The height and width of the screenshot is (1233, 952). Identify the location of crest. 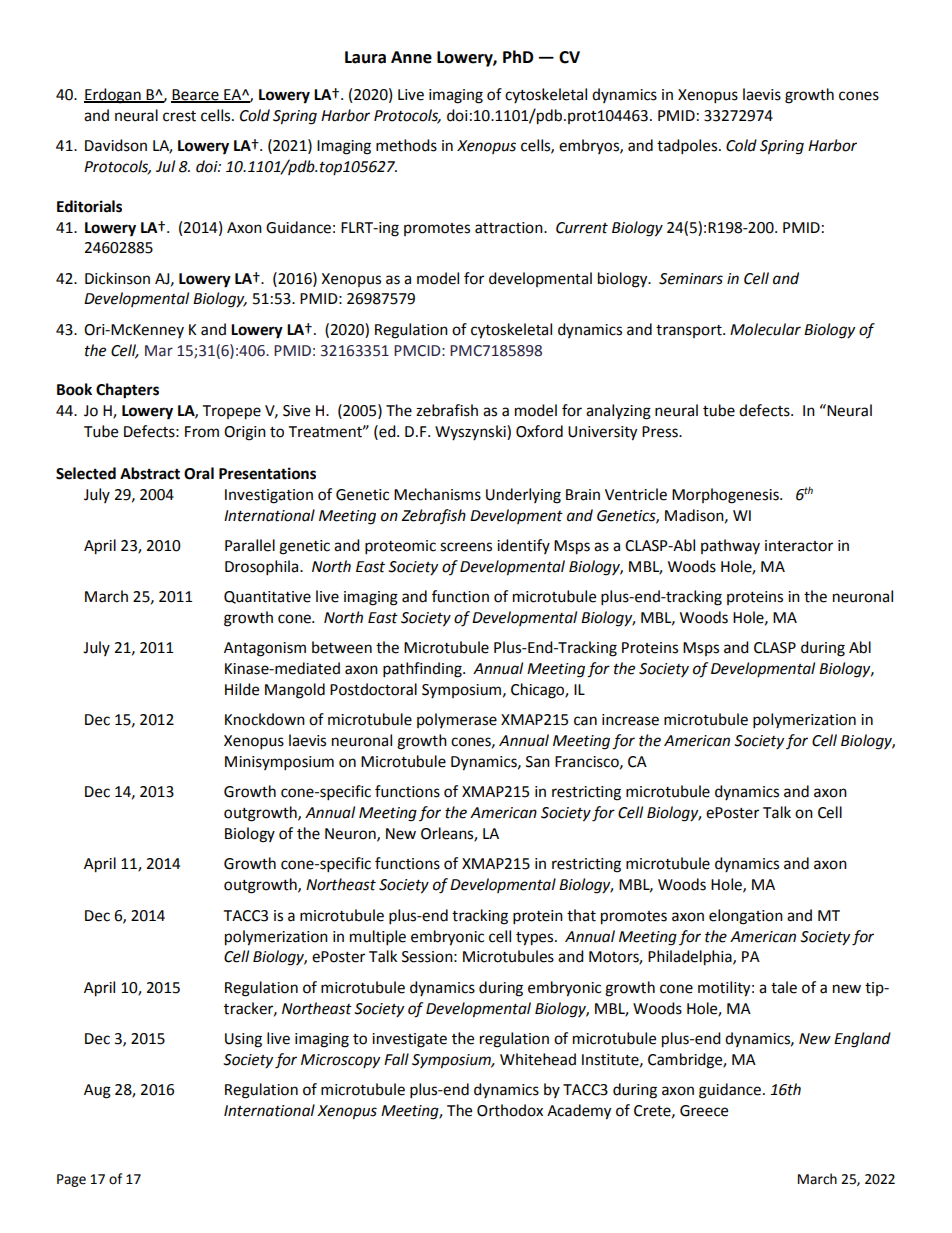
(179, 116).
